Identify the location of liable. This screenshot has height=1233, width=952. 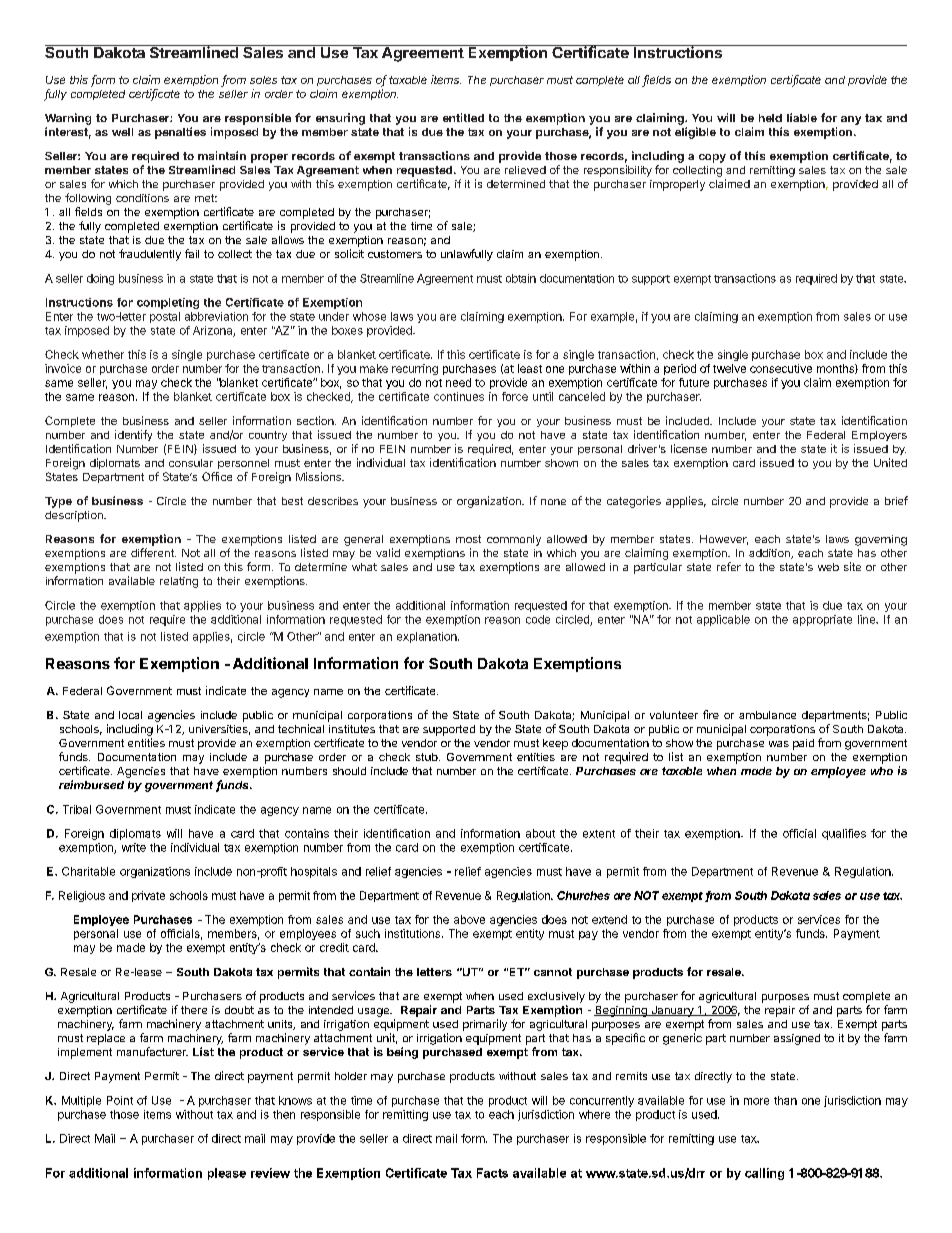
(802, 117).
